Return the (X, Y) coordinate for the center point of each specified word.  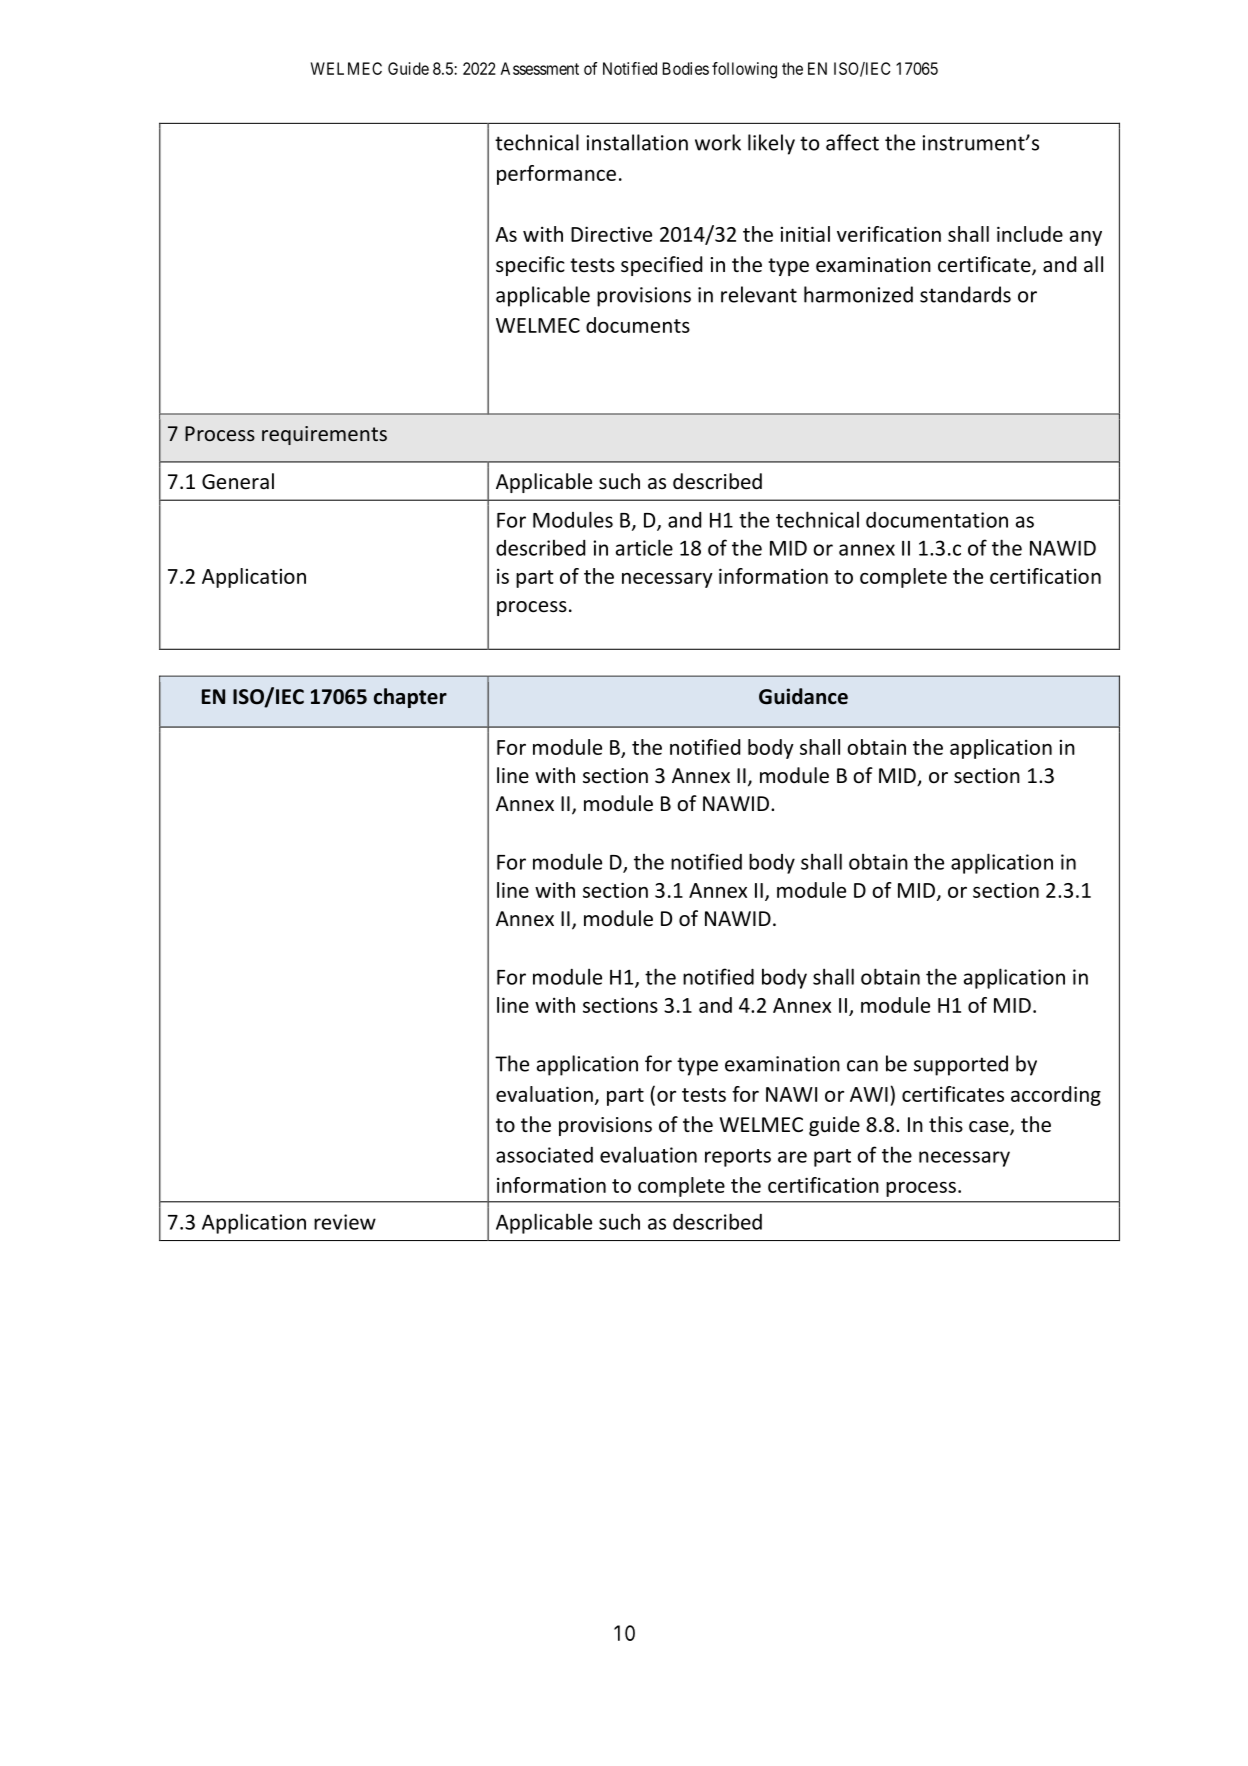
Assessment (539, 68)
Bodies (686, 68)
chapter (410, 698)
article (644, 547)
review (345, 1222)
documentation (937, 520)
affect (852, 142)
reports (738, 1158)
